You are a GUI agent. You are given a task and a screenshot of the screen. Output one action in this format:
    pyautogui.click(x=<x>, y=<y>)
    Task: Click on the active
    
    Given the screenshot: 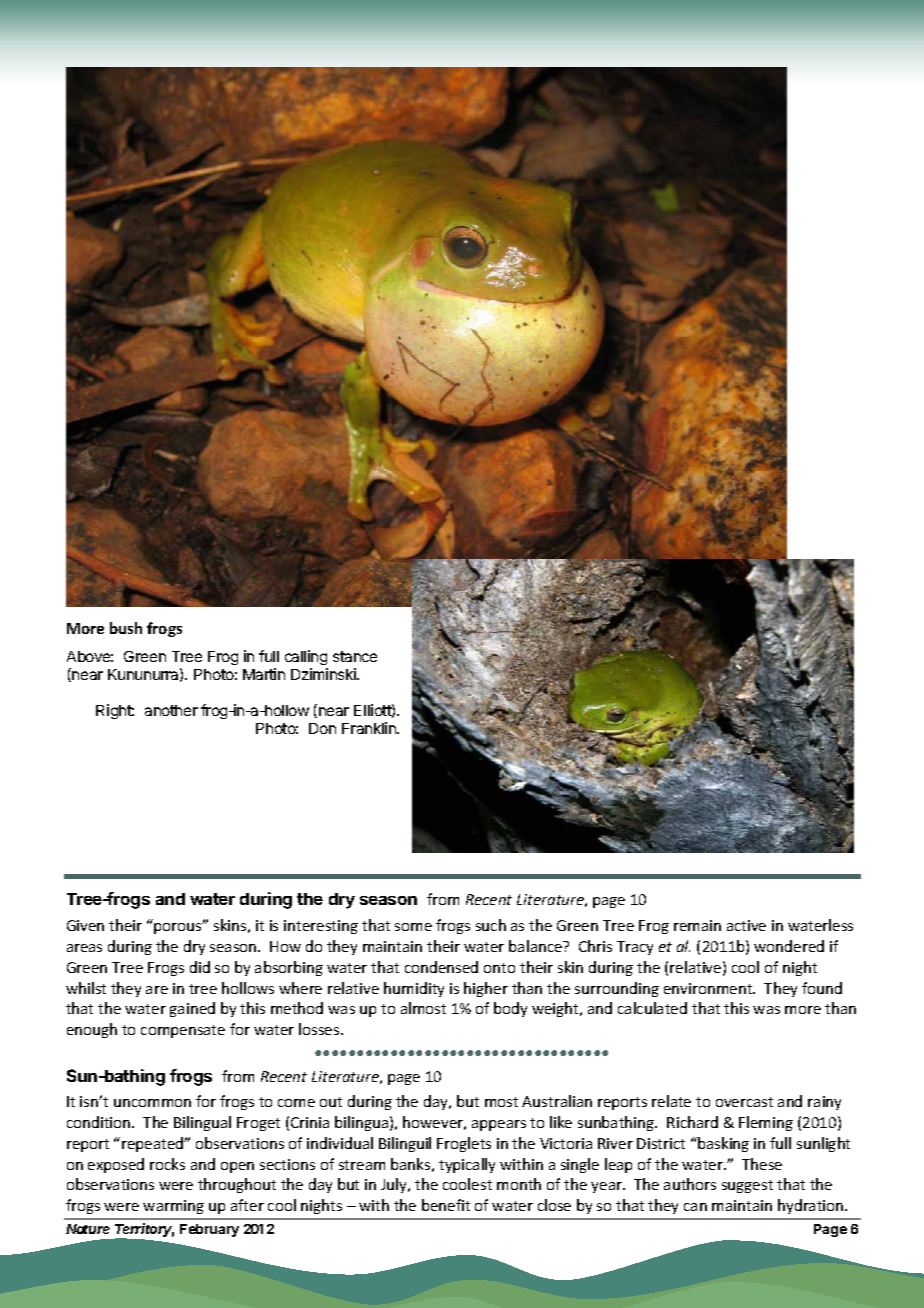 What is the action you would take?
    pyautogui.click(x=746, y=925)
